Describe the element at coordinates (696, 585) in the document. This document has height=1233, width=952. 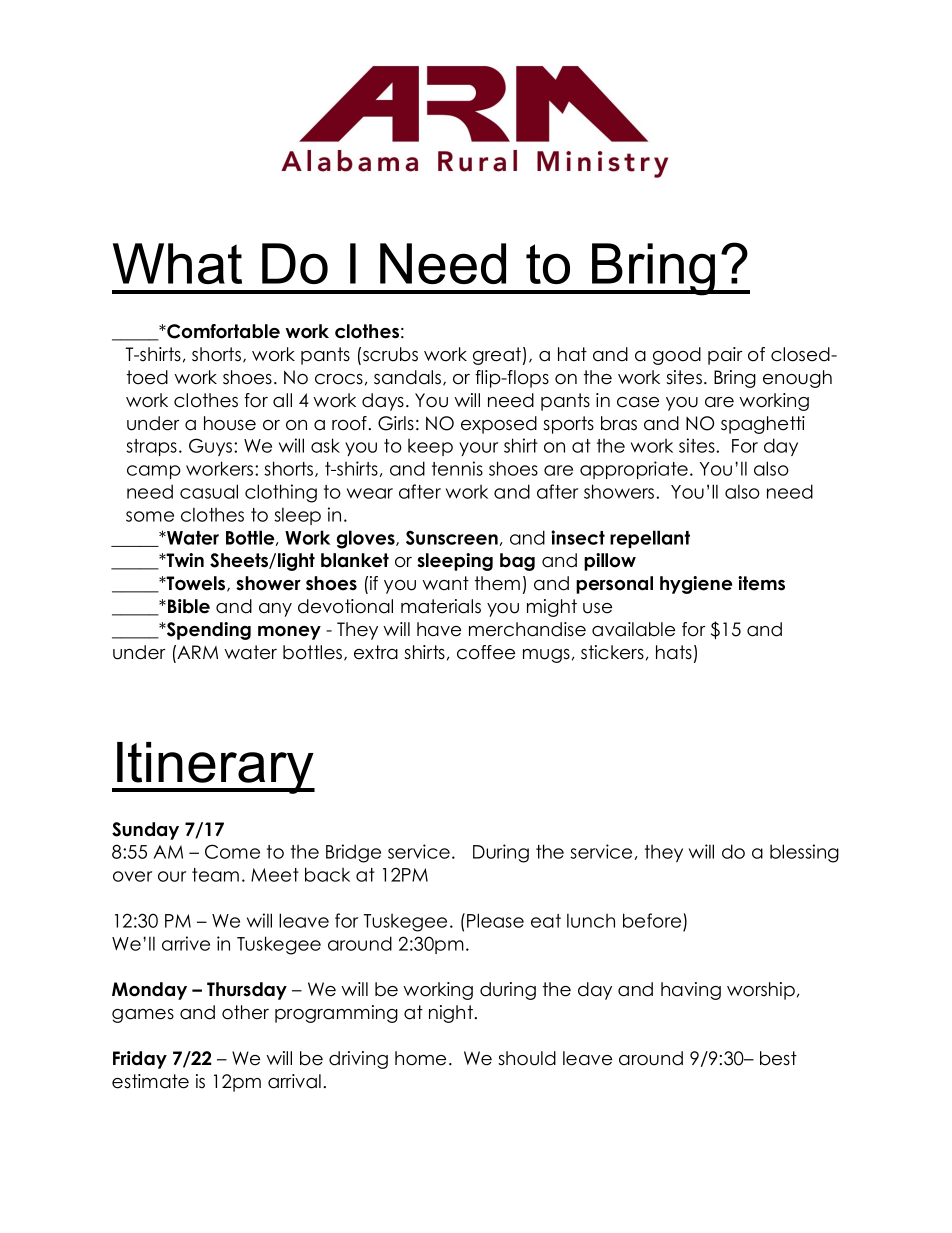
I see `hygiene` at that location.
